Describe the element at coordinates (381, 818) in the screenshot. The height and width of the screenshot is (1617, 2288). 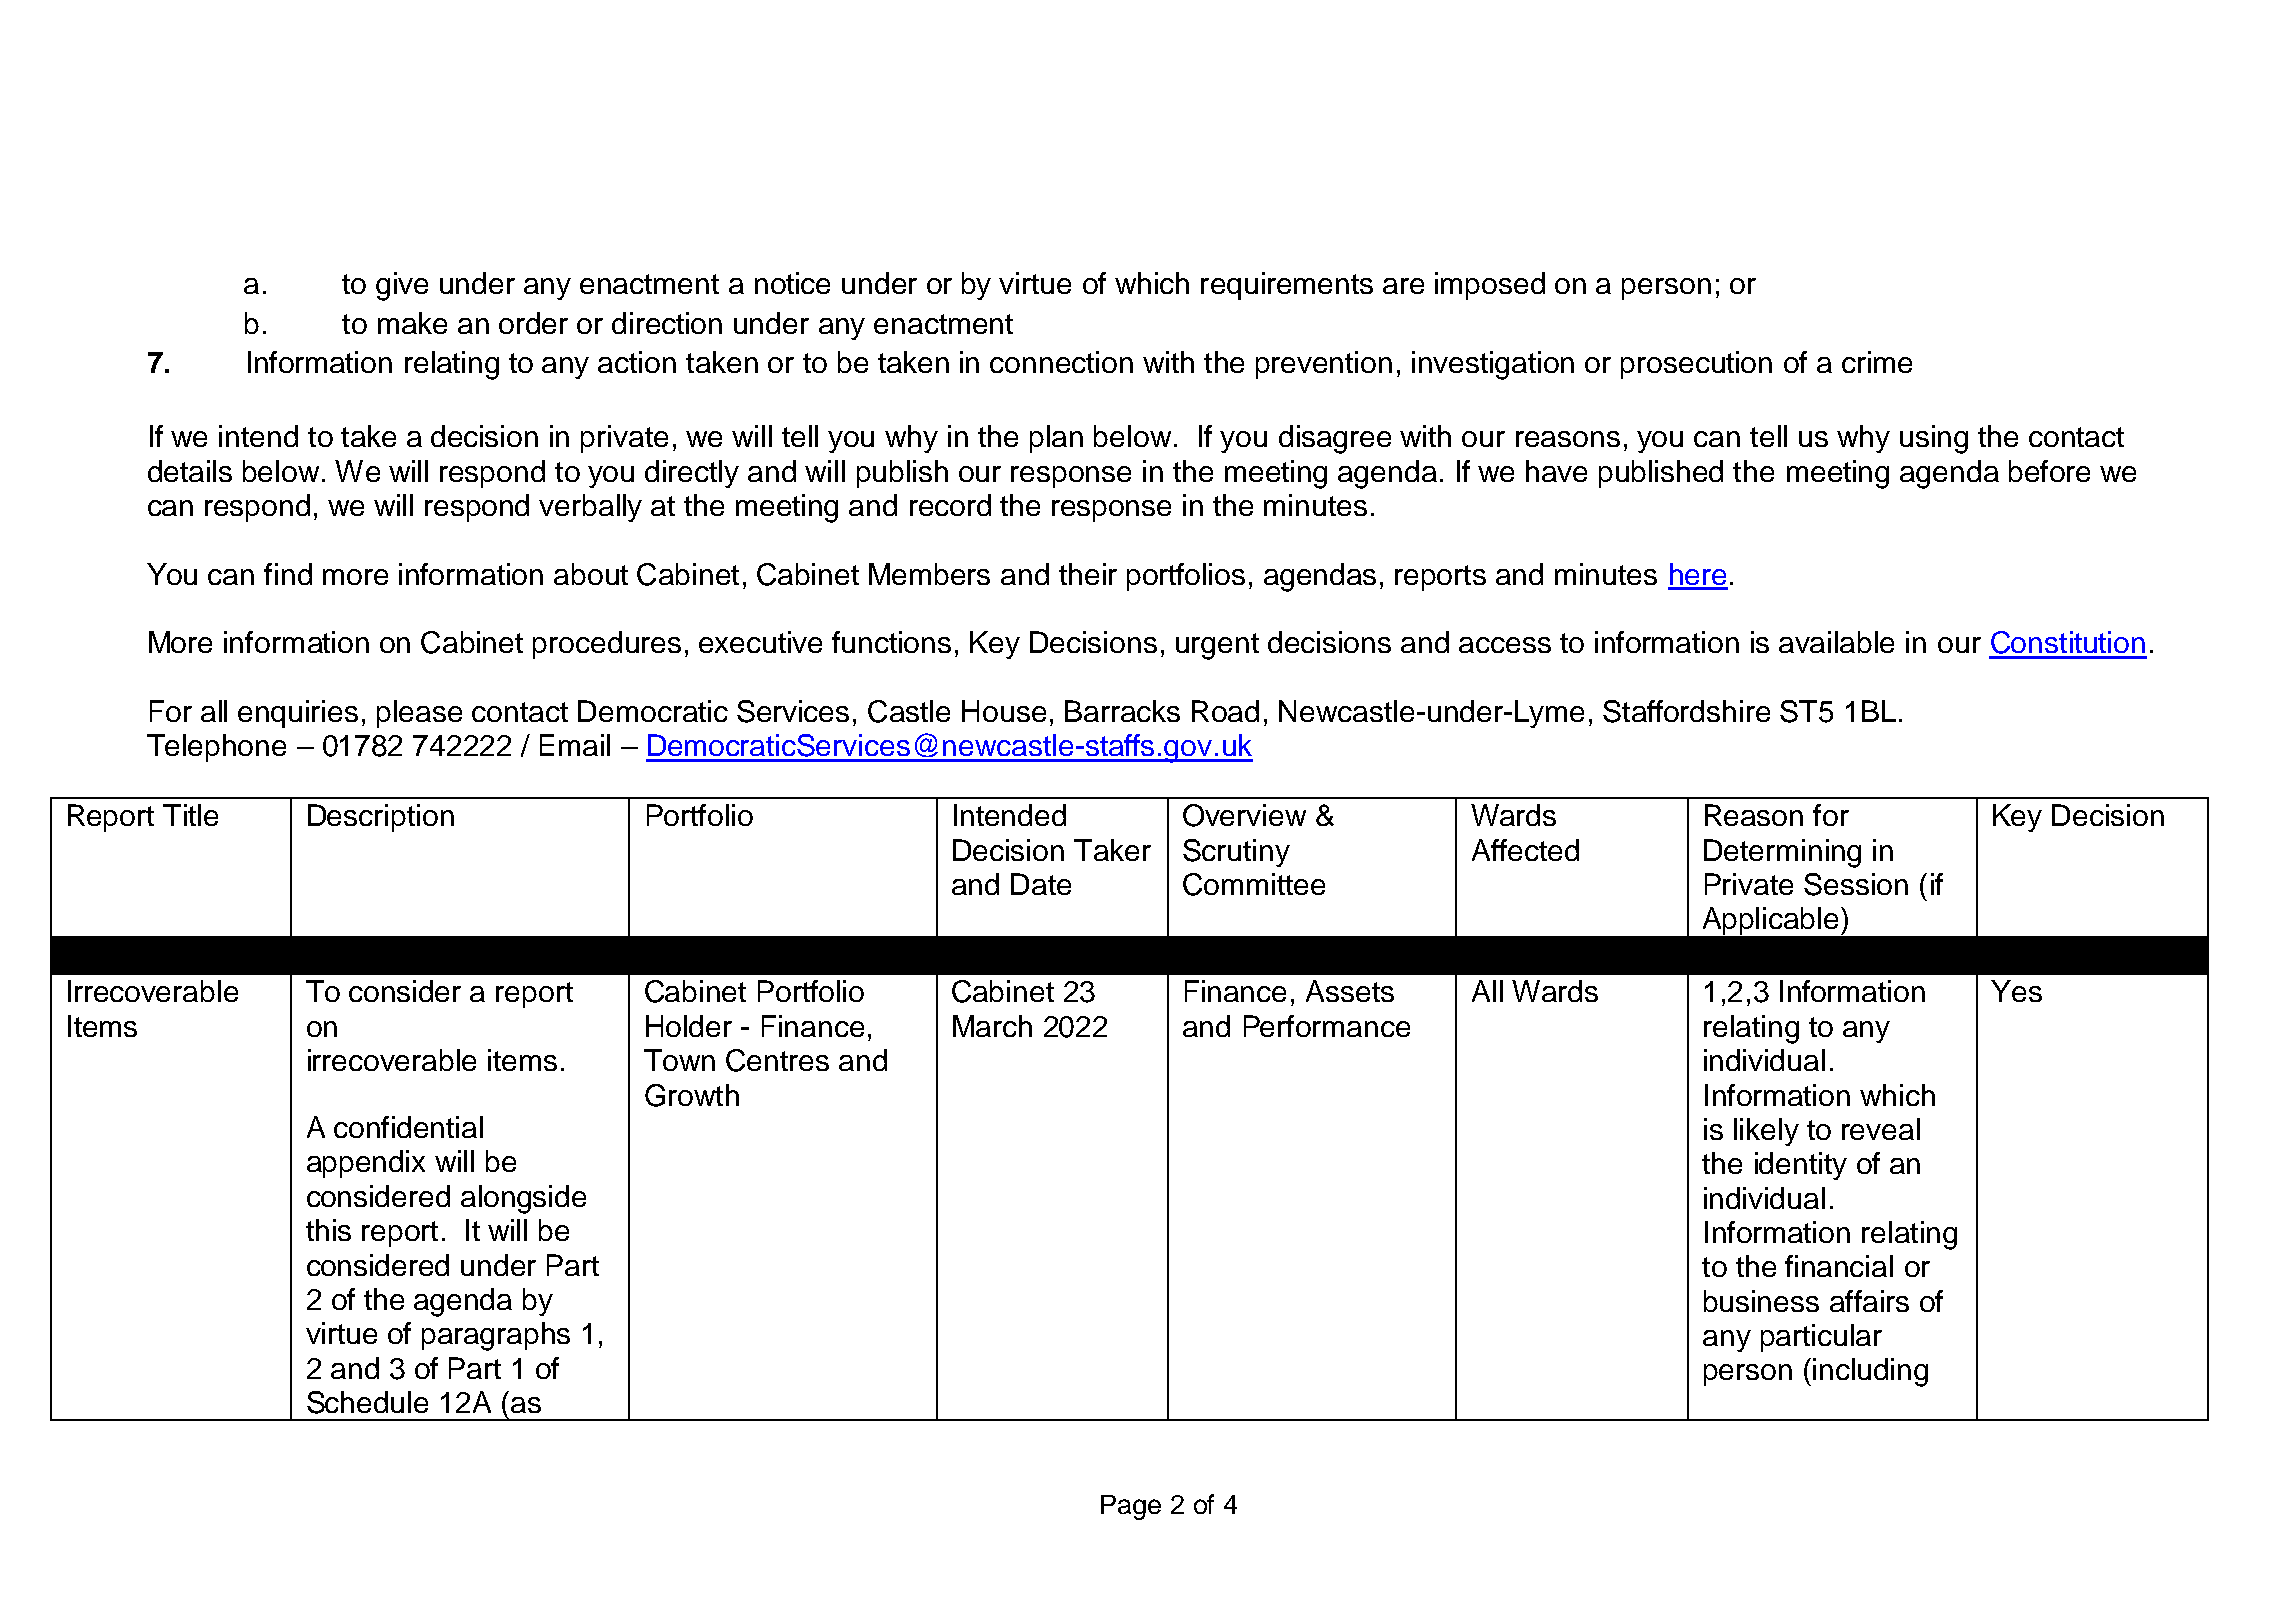
I see `Description` at that location.
